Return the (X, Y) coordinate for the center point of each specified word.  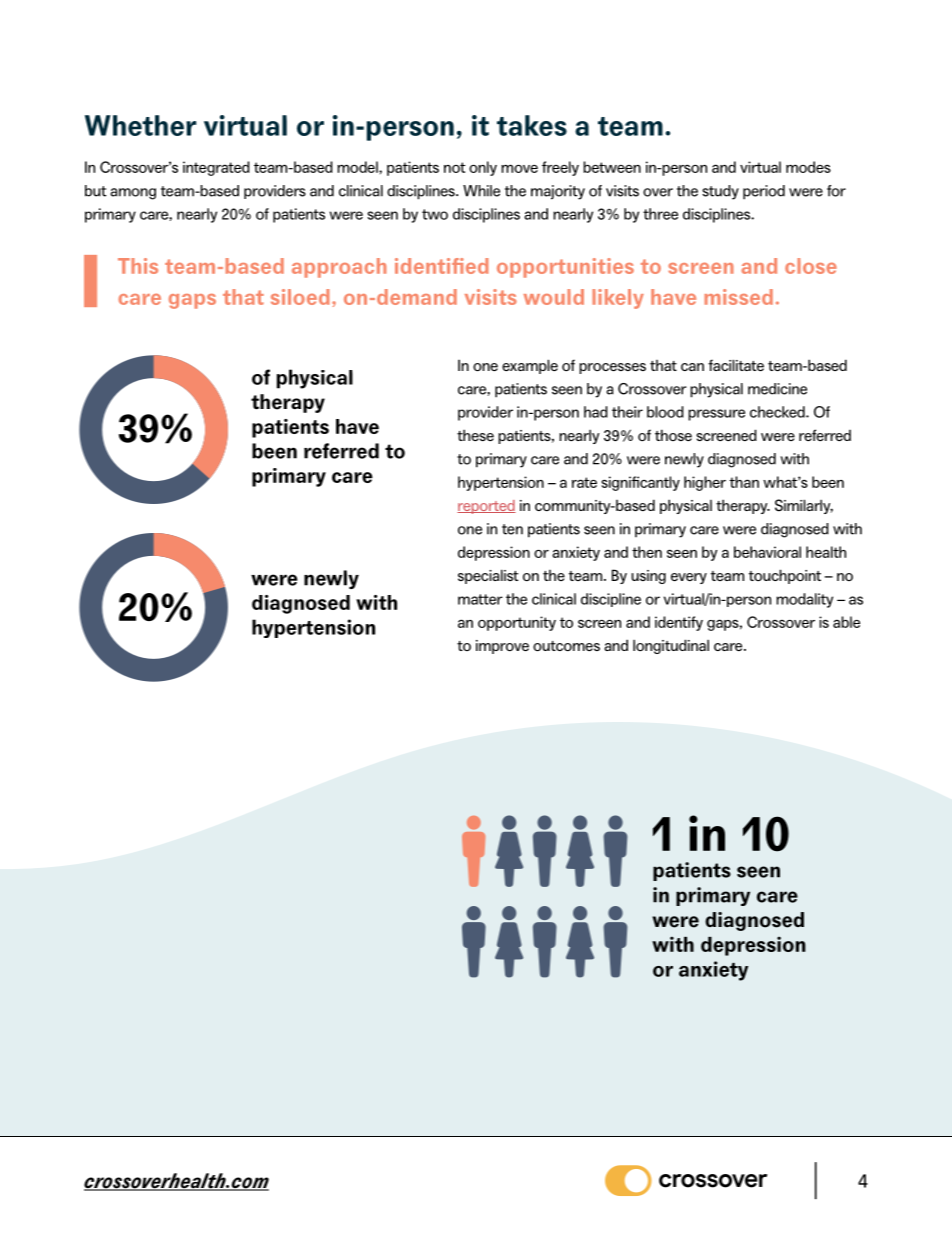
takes (532, 125)
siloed (300, 297)
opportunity (517, 623)
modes (808, 167)
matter (480, 599)
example (530, 366)
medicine (777, 389)
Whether (140, 125)
